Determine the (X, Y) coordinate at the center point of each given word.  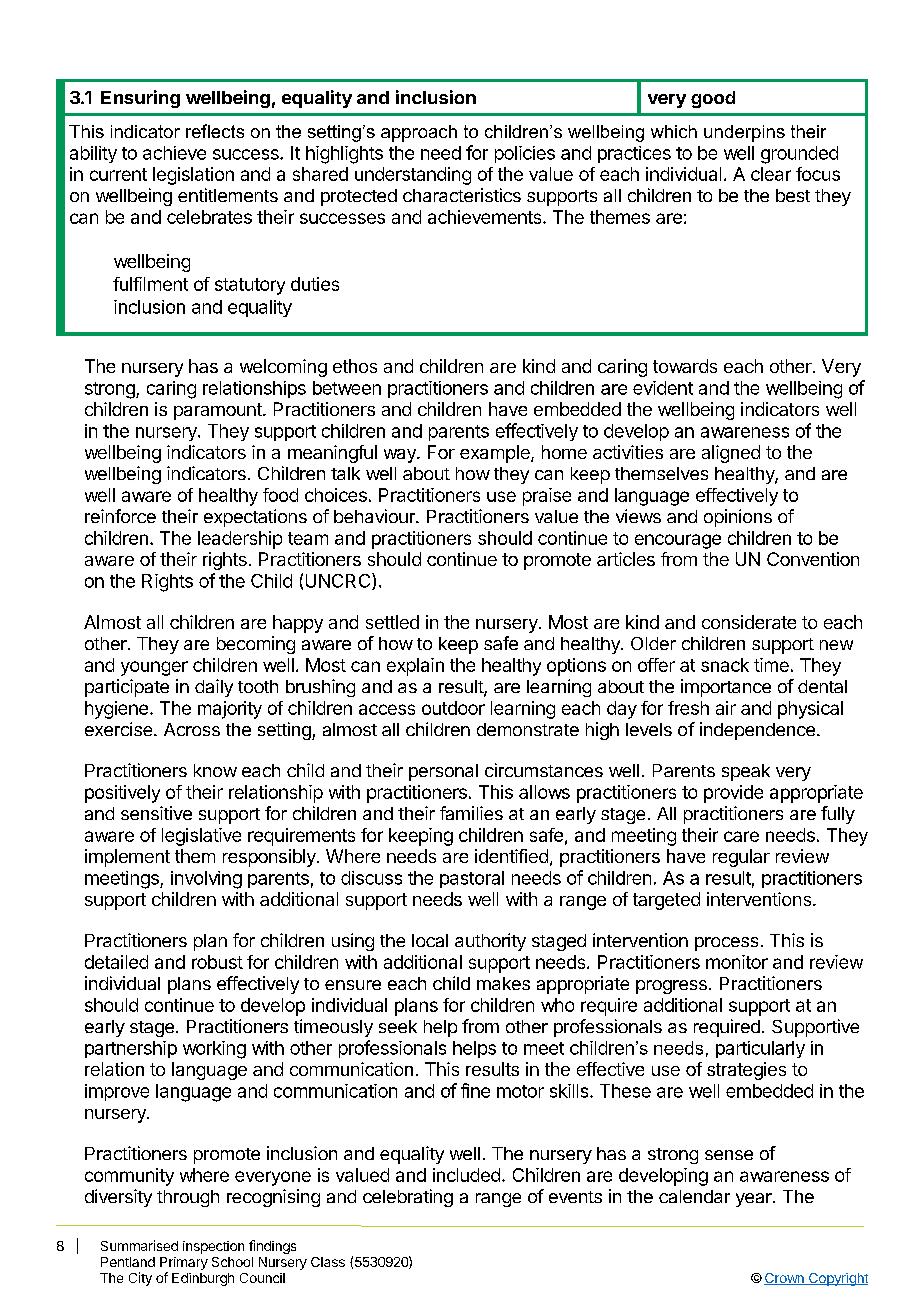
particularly (760, 1049)
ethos (355, 366)
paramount (219, 411)
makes (503, 983)
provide (733, 794)
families (471, 813)
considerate (749, 622)
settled (392, 622)
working (214, 1050)
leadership (240, 540)
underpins (744, 133)
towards (685, 366)
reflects (215, 131)
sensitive (156, 813)
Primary (184, 1263)
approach (419, 133)
